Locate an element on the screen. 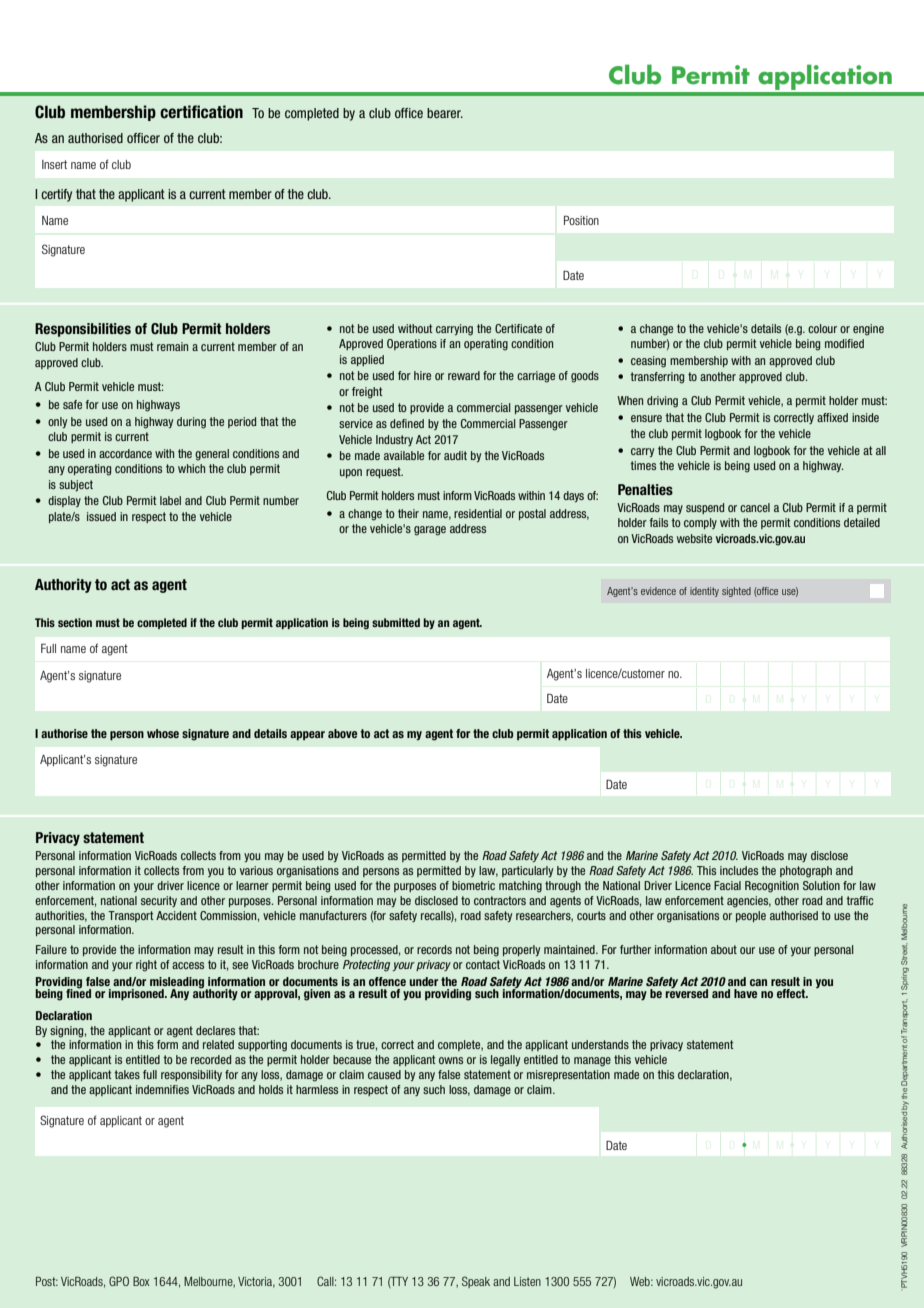  certification is located at coordinates (201, 112).
